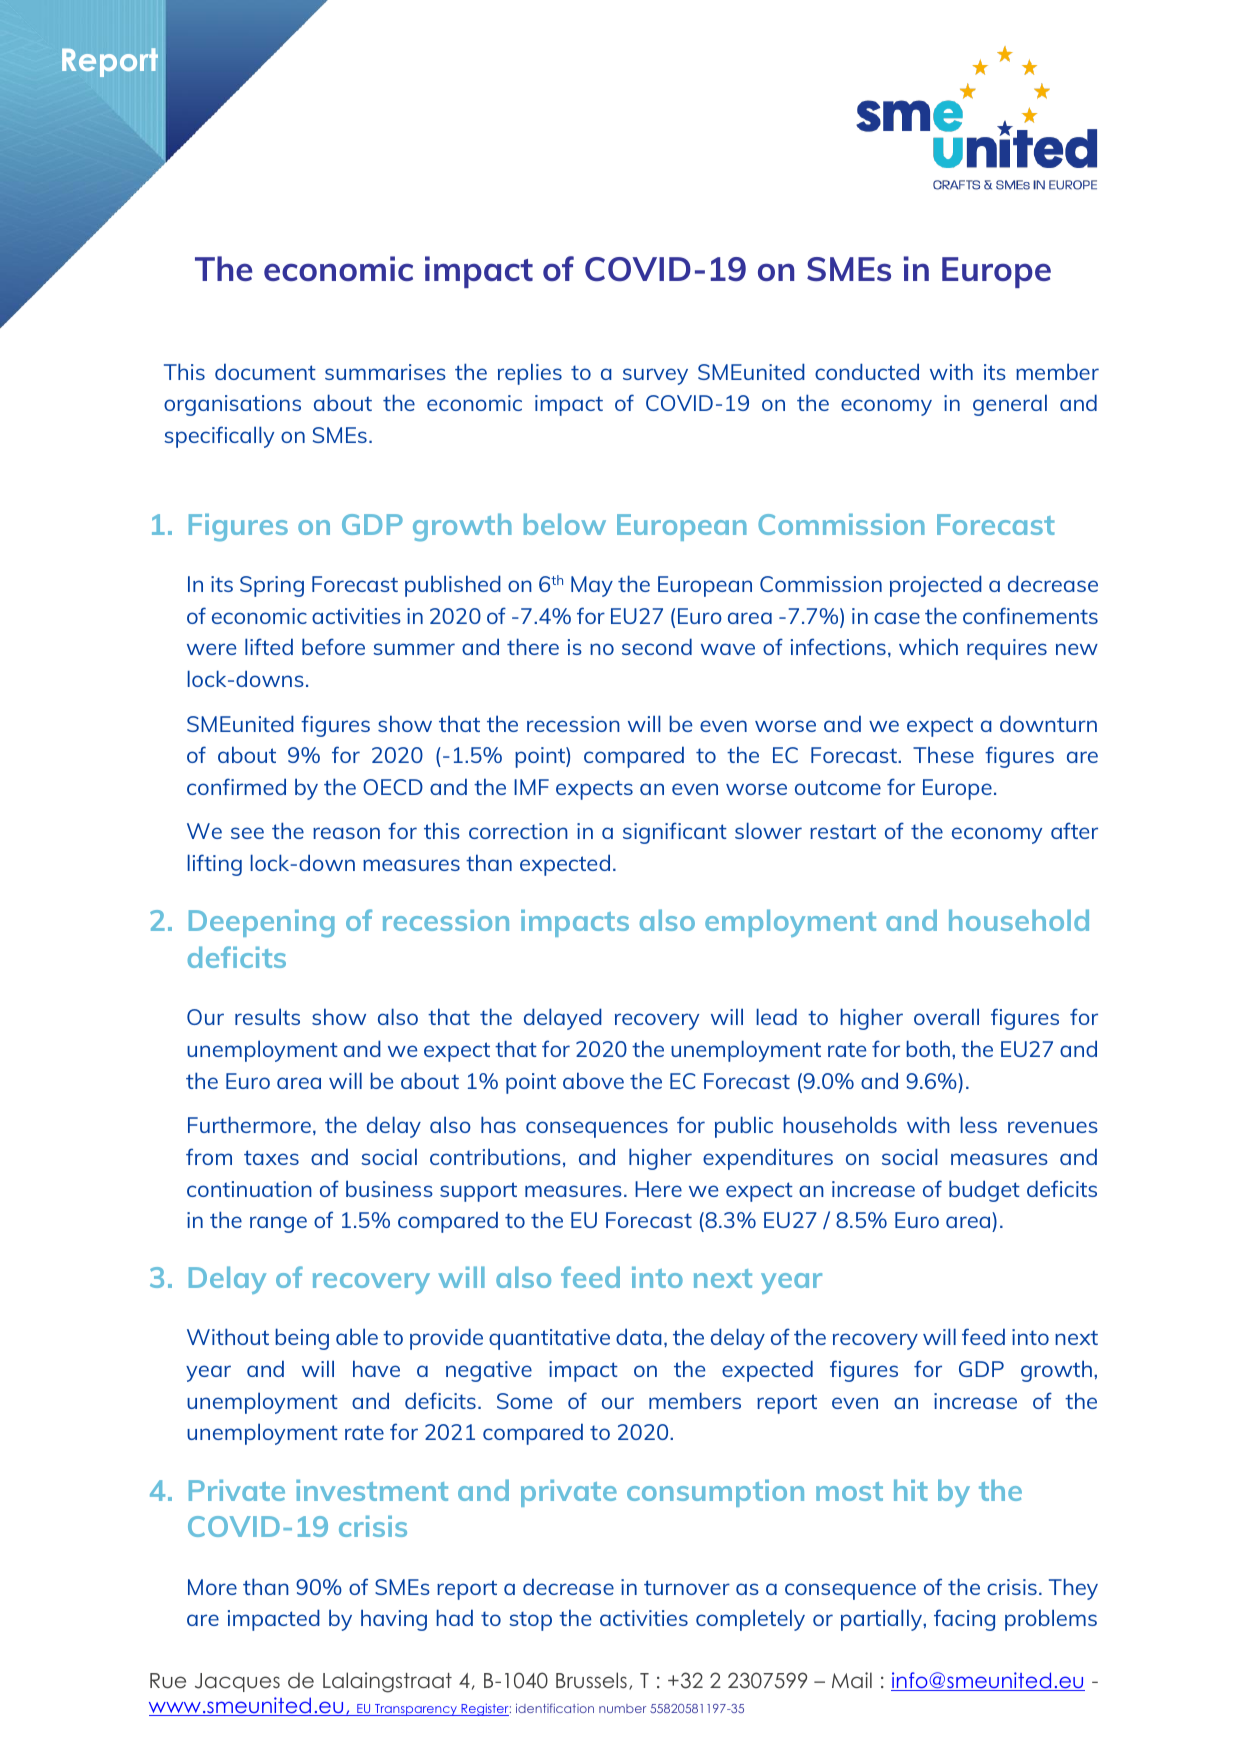 This page has height=1764, width=1247. I want to click on confirmed, so click(236, 786).
